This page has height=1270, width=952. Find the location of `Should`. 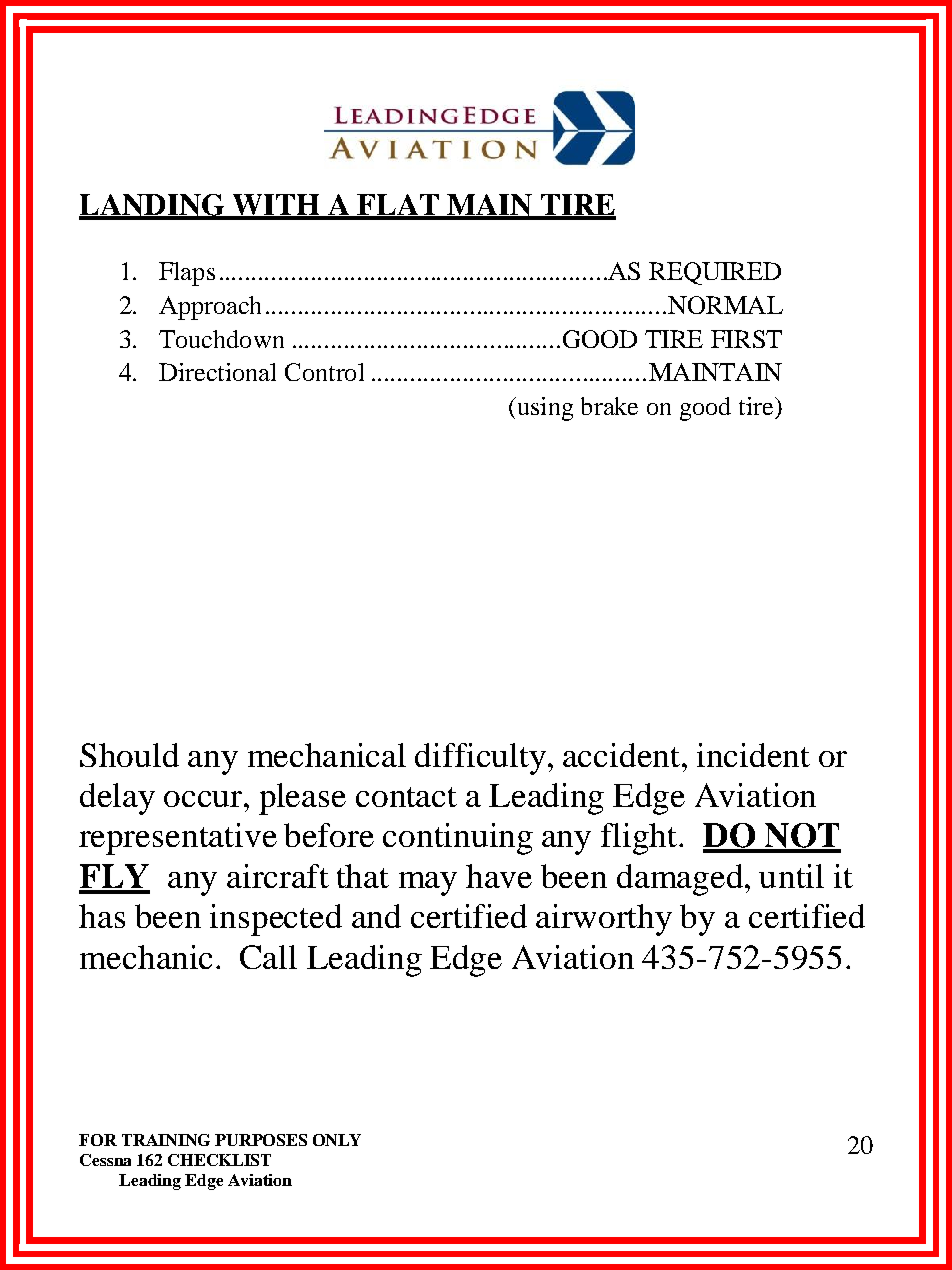

Should is located at coordinates (129, 755).
